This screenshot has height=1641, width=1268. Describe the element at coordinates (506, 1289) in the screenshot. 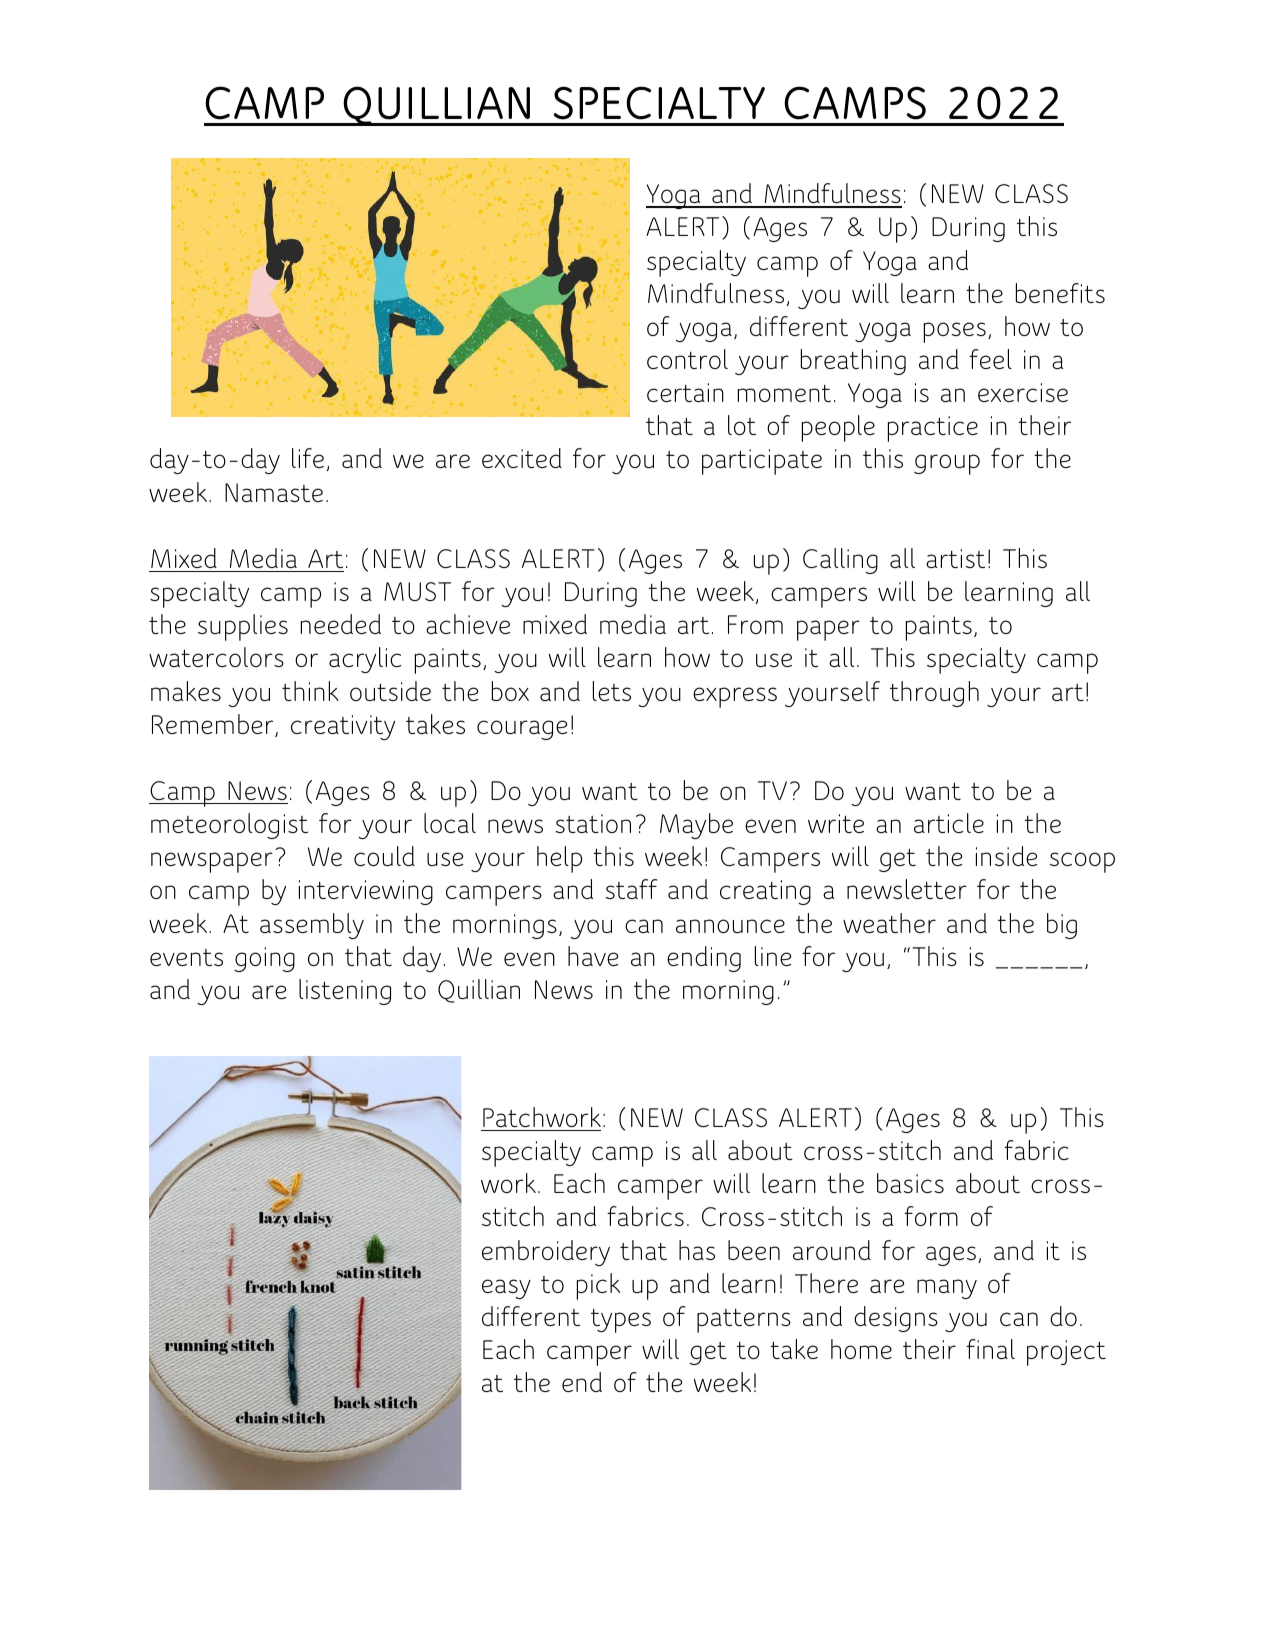

I see `easy` at that location.
